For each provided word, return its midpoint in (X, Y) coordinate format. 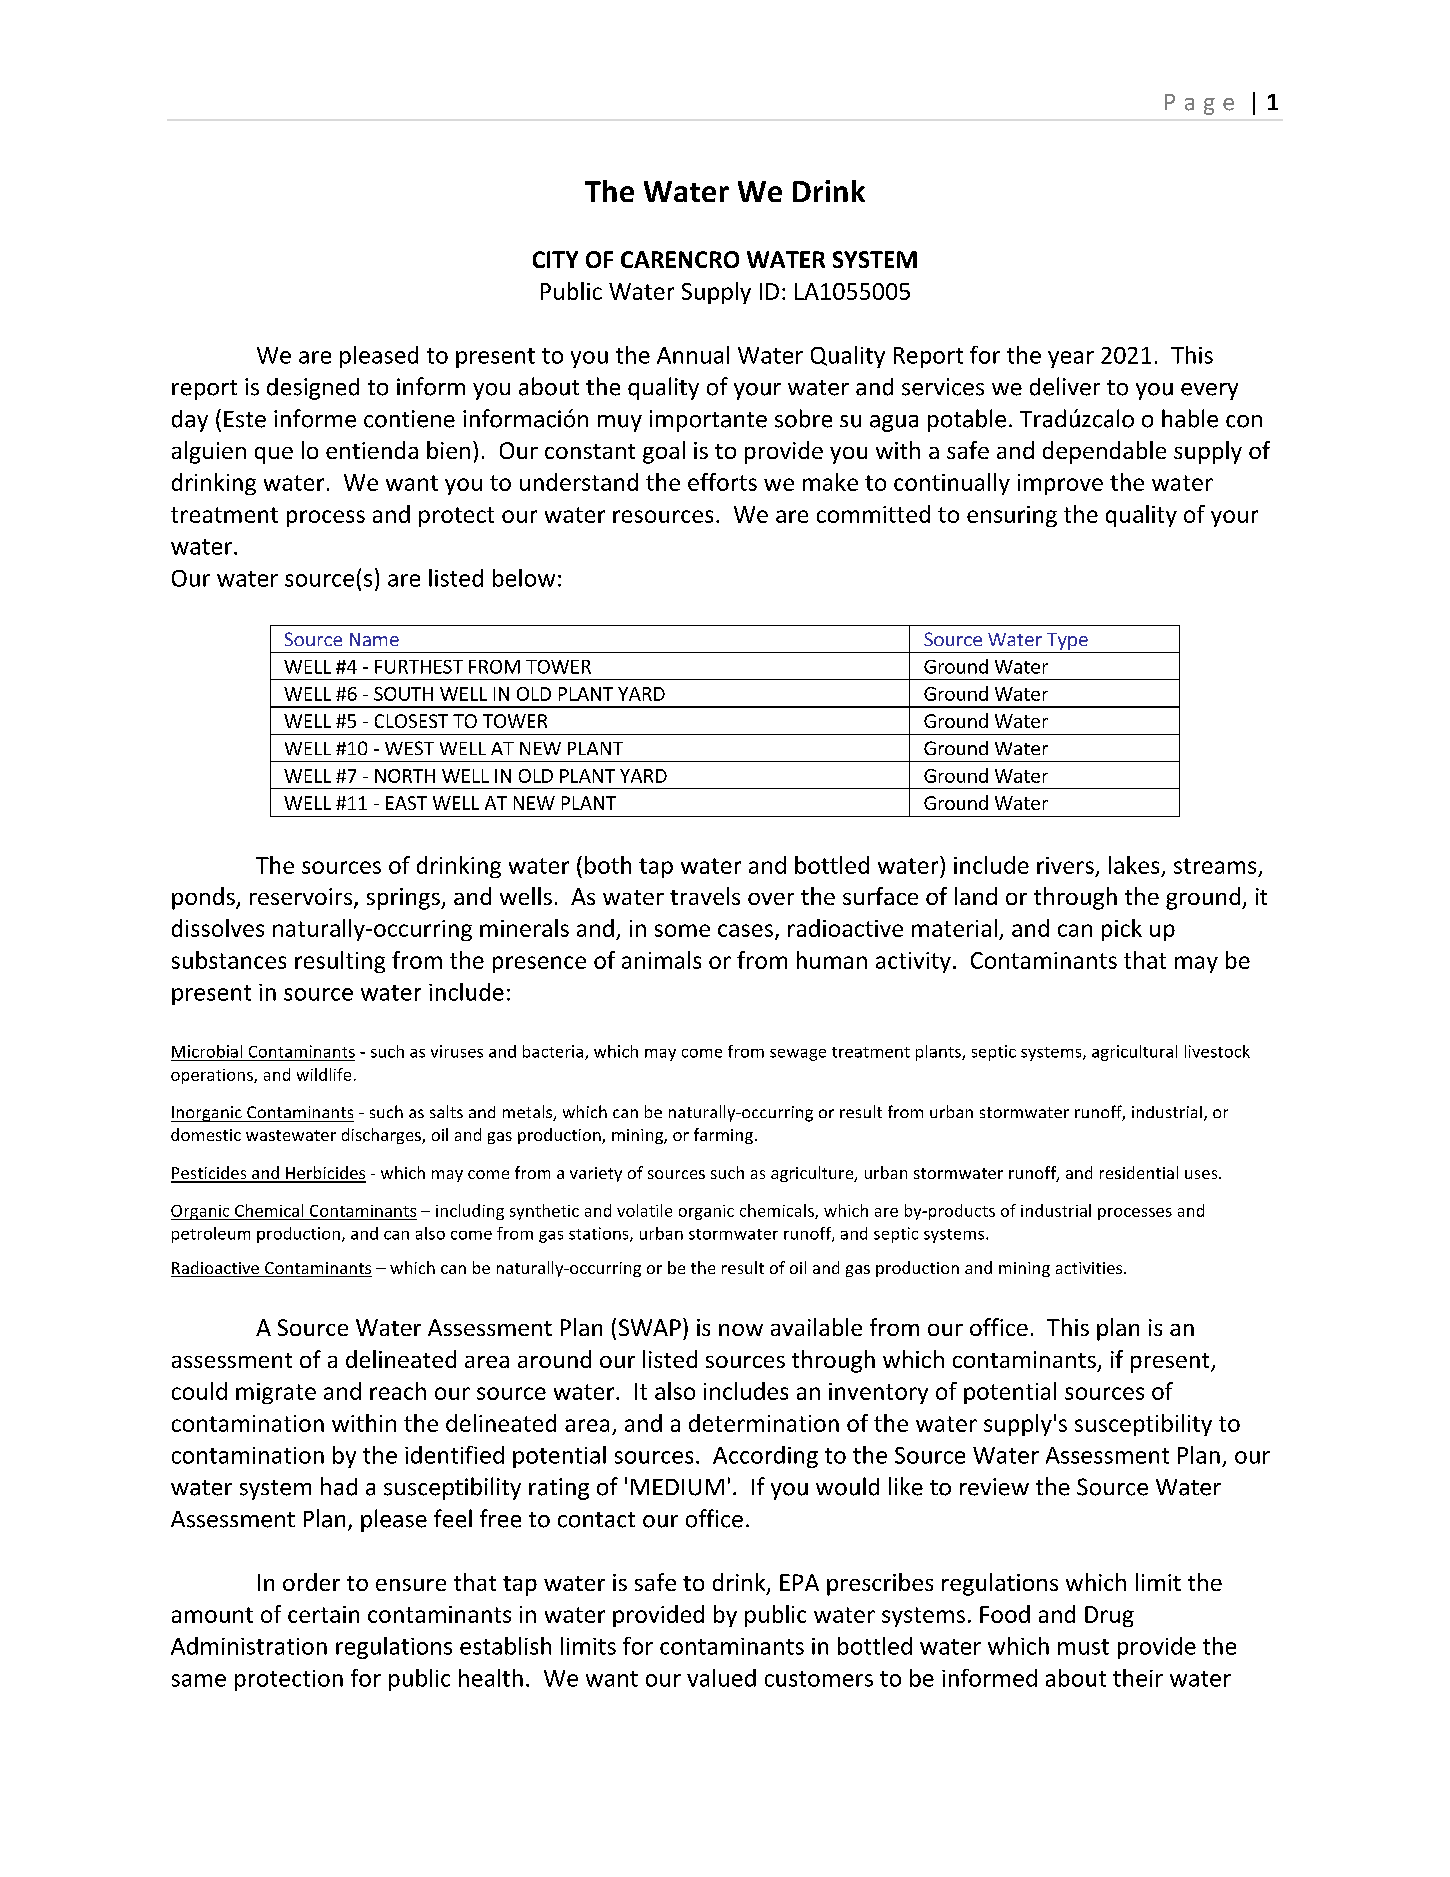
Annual (693, 355)
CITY (555, 259)
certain (323, 1614)
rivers (1065, 865)
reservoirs (302, 898)
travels (705, 896)
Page (1199, 104)
